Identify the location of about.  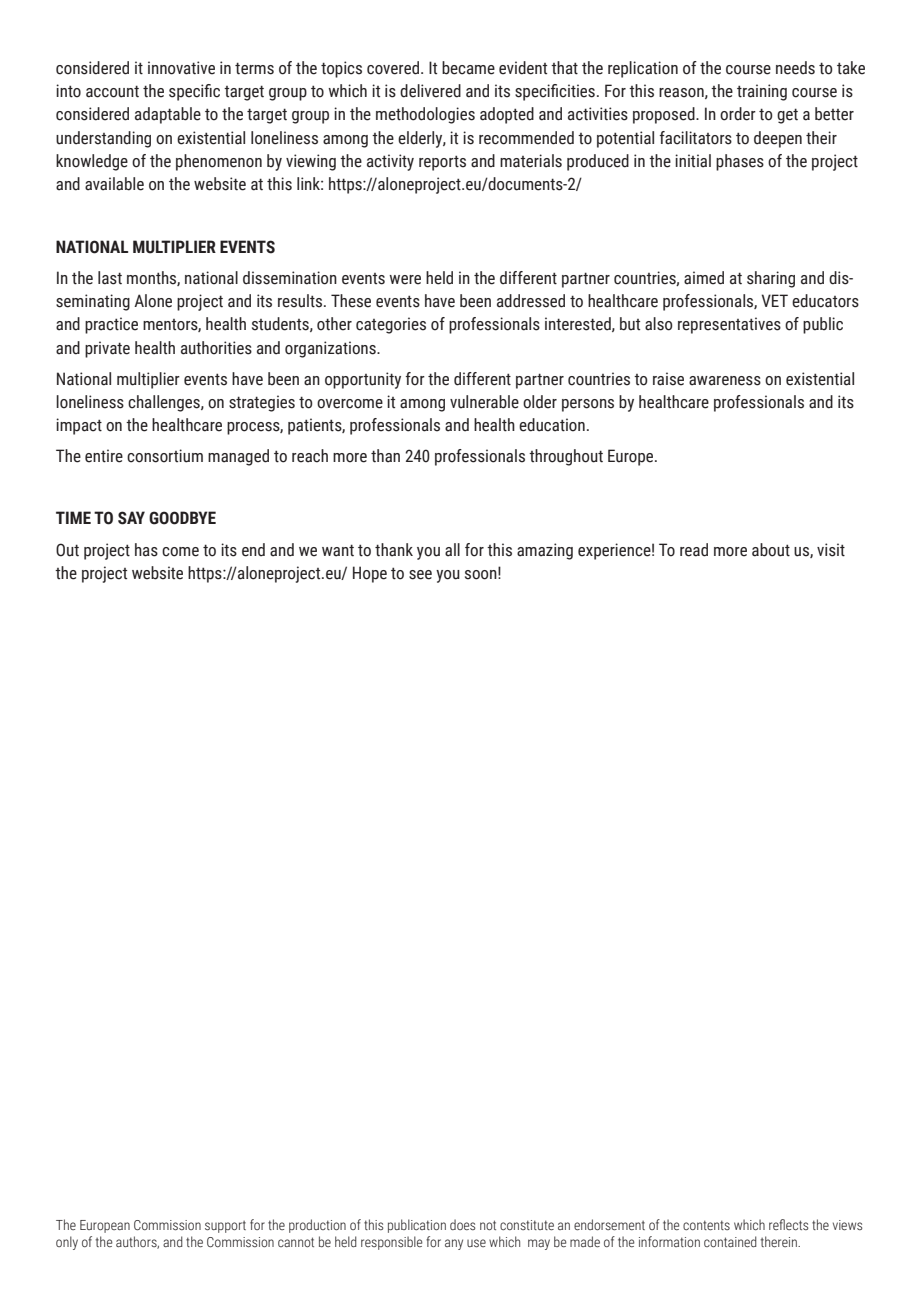
(771, 550).
